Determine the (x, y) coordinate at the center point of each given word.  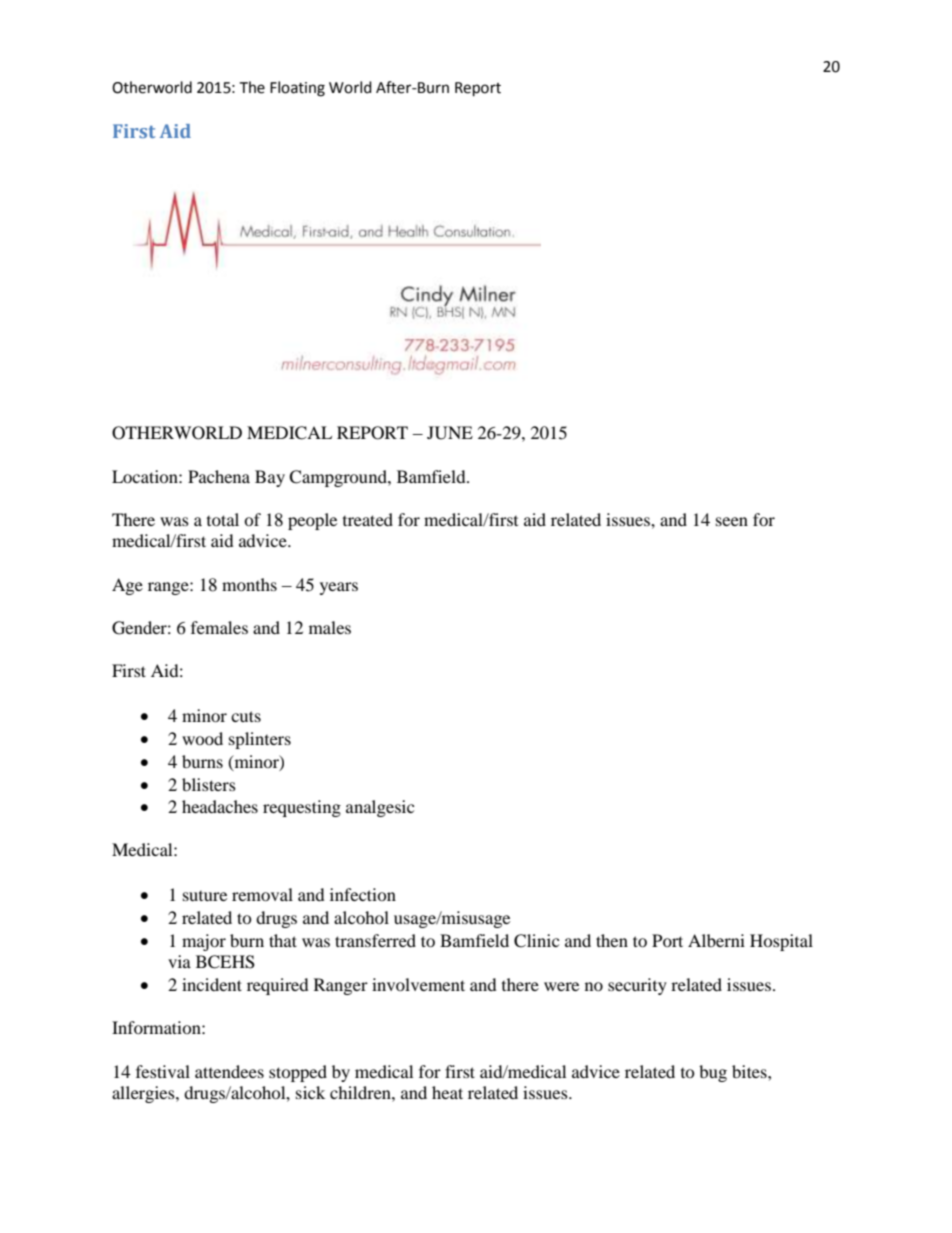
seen (732, 521)
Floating (297, 89)
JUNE (450, 433)
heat (447, 1092)
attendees (229, 1071)
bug (713, 1073)
